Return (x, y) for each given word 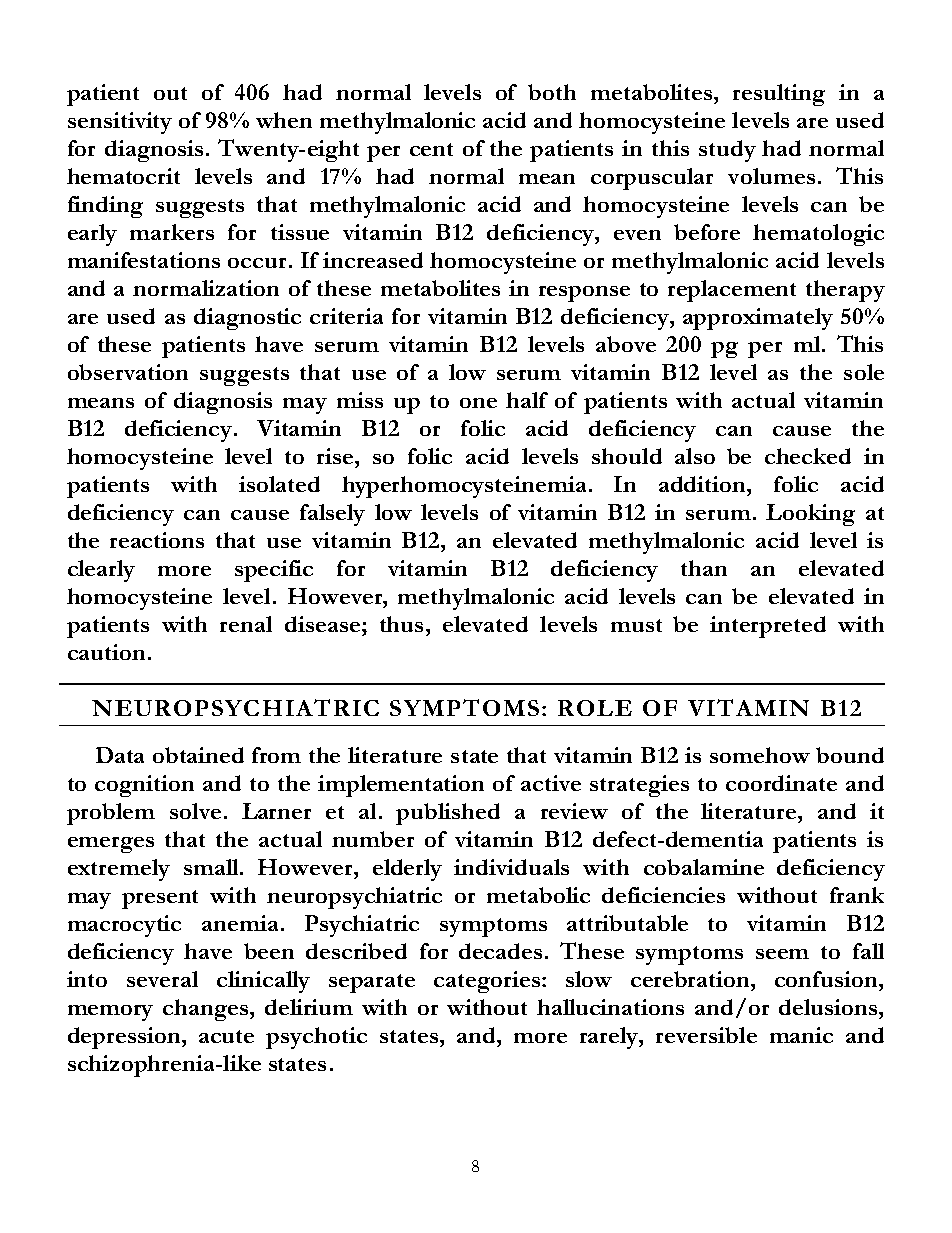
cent (431, 149)
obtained (198, 755)
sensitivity (120, 123)
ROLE (595, 708)
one (478, 403)
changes (207, 1010)
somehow (760, 755)
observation (128, 372)
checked (808, 456)
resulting (779, 95)
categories (488, 982)
